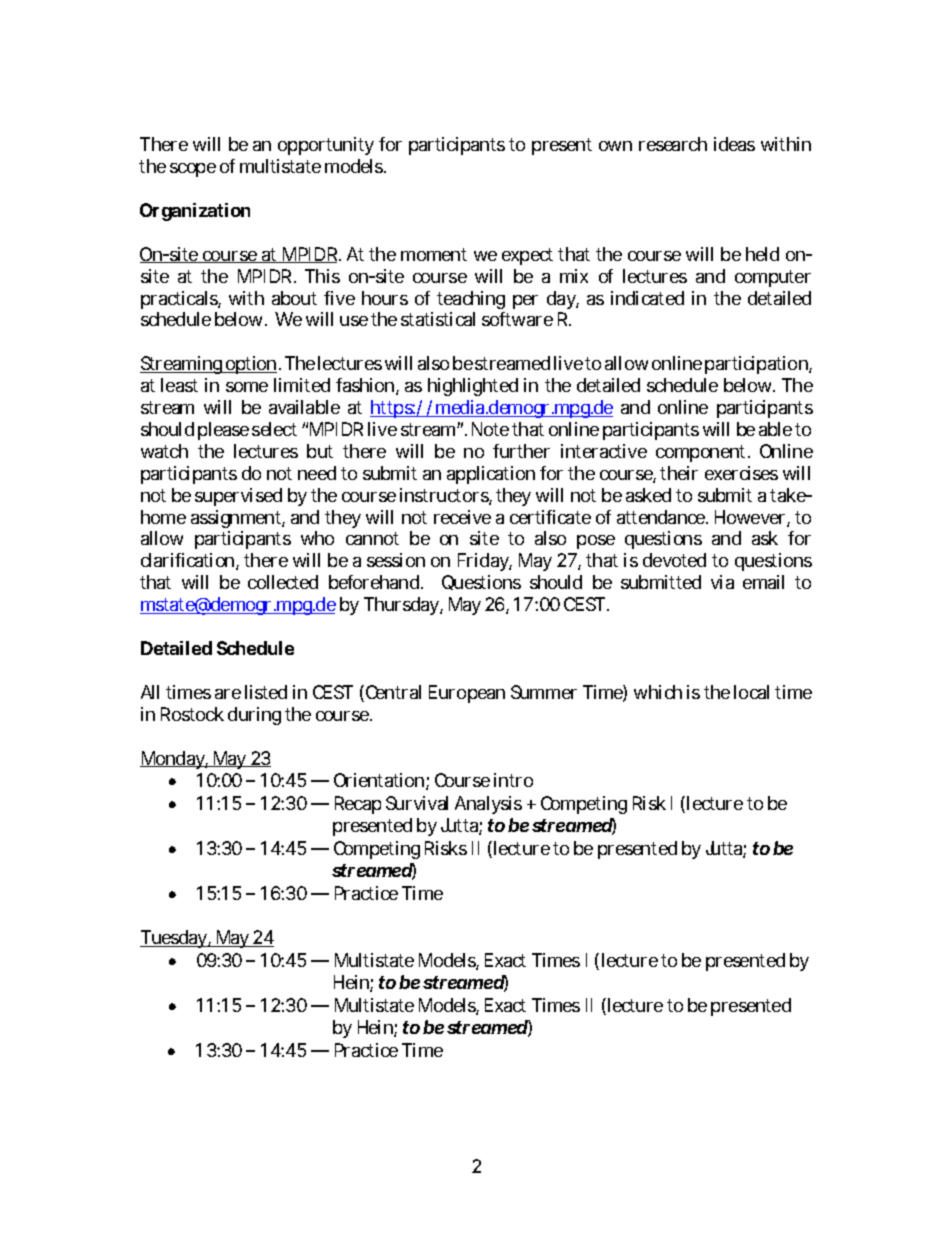 Image resolution: width=952 pixels, height=1233 pixels. Describe the element at coordinates (647, 298) in the screenshot. I see `indicated` at that location.
